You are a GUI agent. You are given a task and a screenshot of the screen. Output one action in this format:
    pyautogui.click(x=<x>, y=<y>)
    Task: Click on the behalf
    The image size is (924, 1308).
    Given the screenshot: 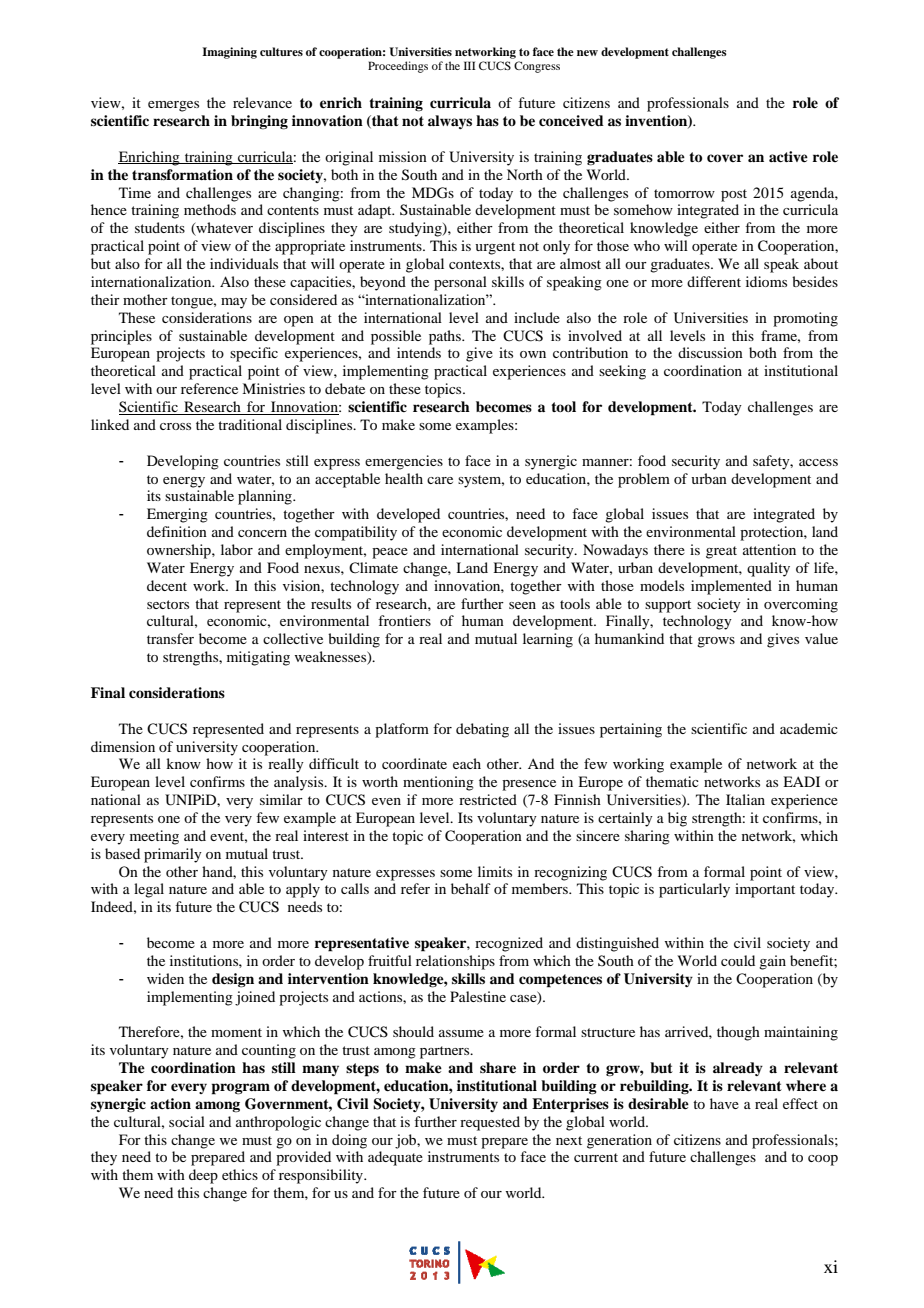 What is the action you would take?
    pyautogui.click(x=471, y=888)
